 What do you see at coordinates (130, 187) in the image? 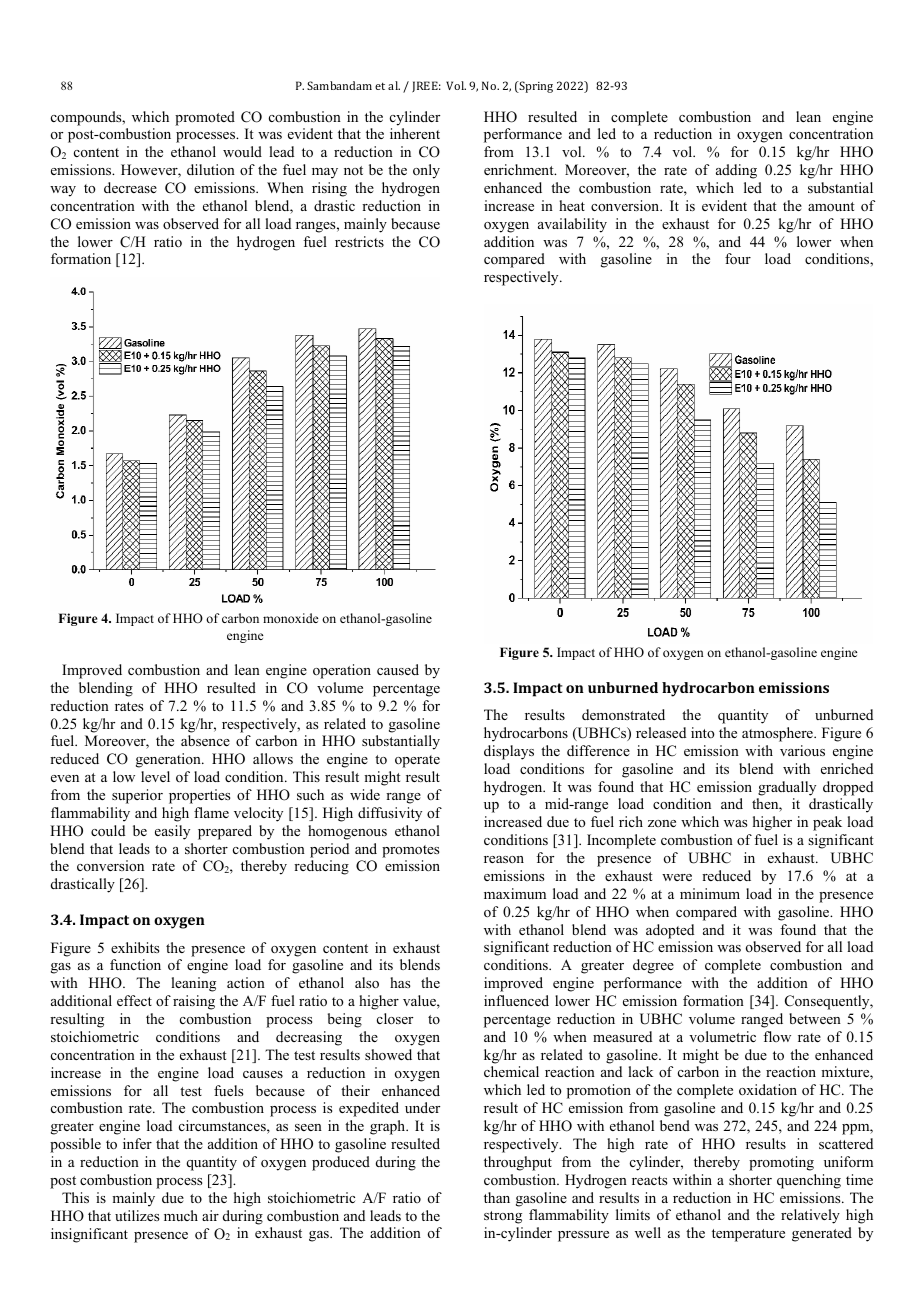
I see `decrease` at bounding box center [130, 187].
